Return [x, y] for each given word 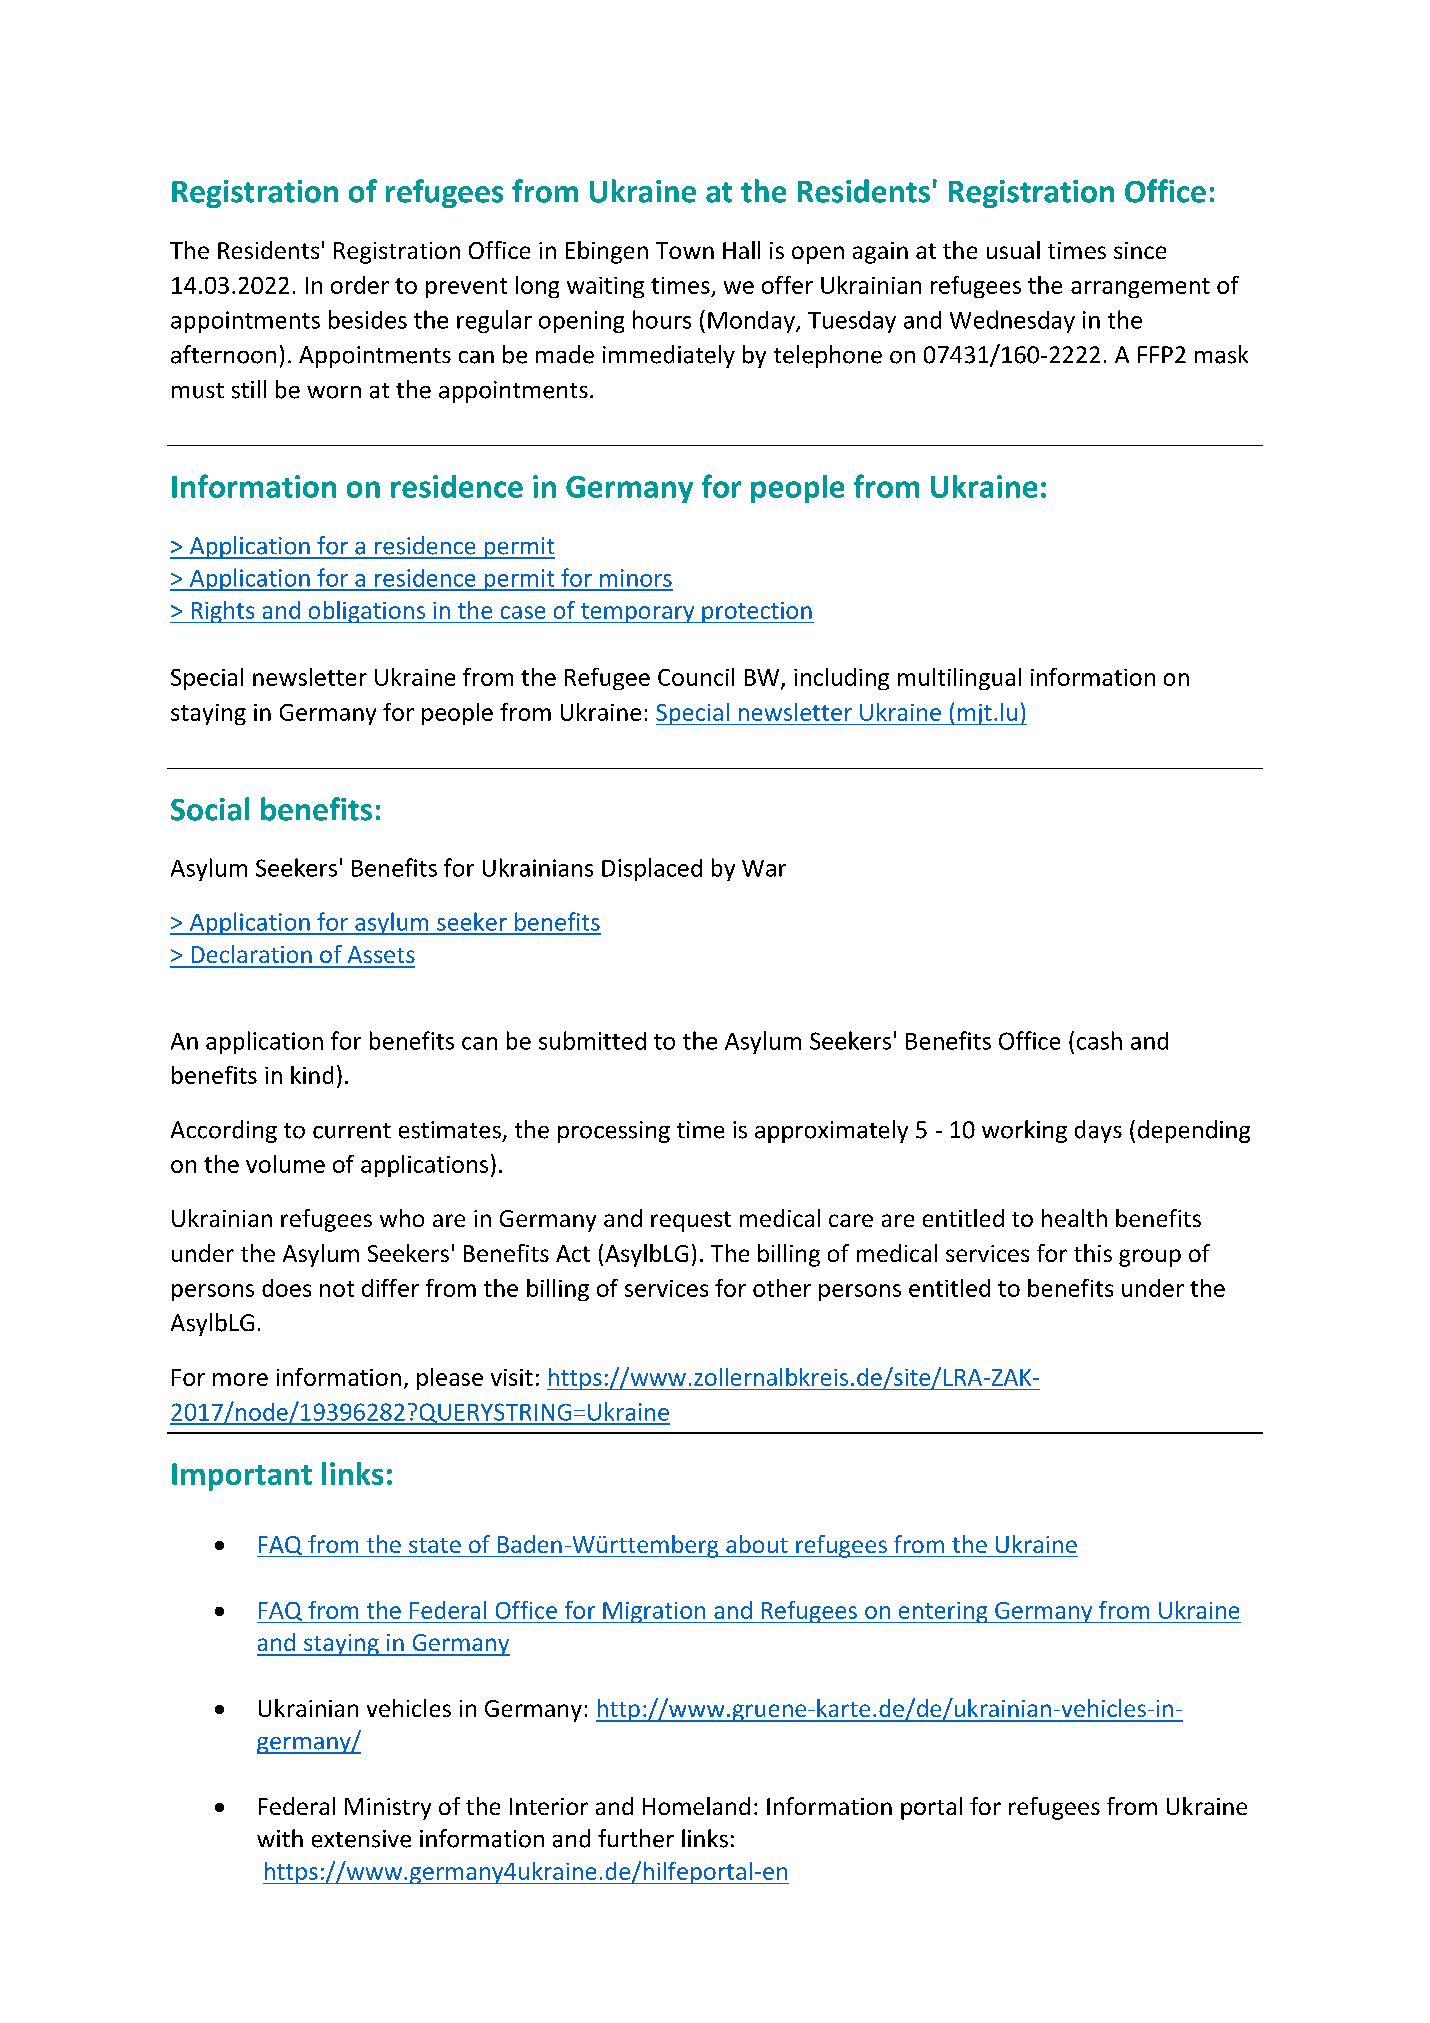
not [337, 1289]
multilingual [959, 679]
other [782, 1288]
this [1093, 1253]
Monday [752, 322]
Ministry [388, 1809]
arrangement [1140, 288]
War [764, 868]
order [360, 285]
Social [210, 809]
